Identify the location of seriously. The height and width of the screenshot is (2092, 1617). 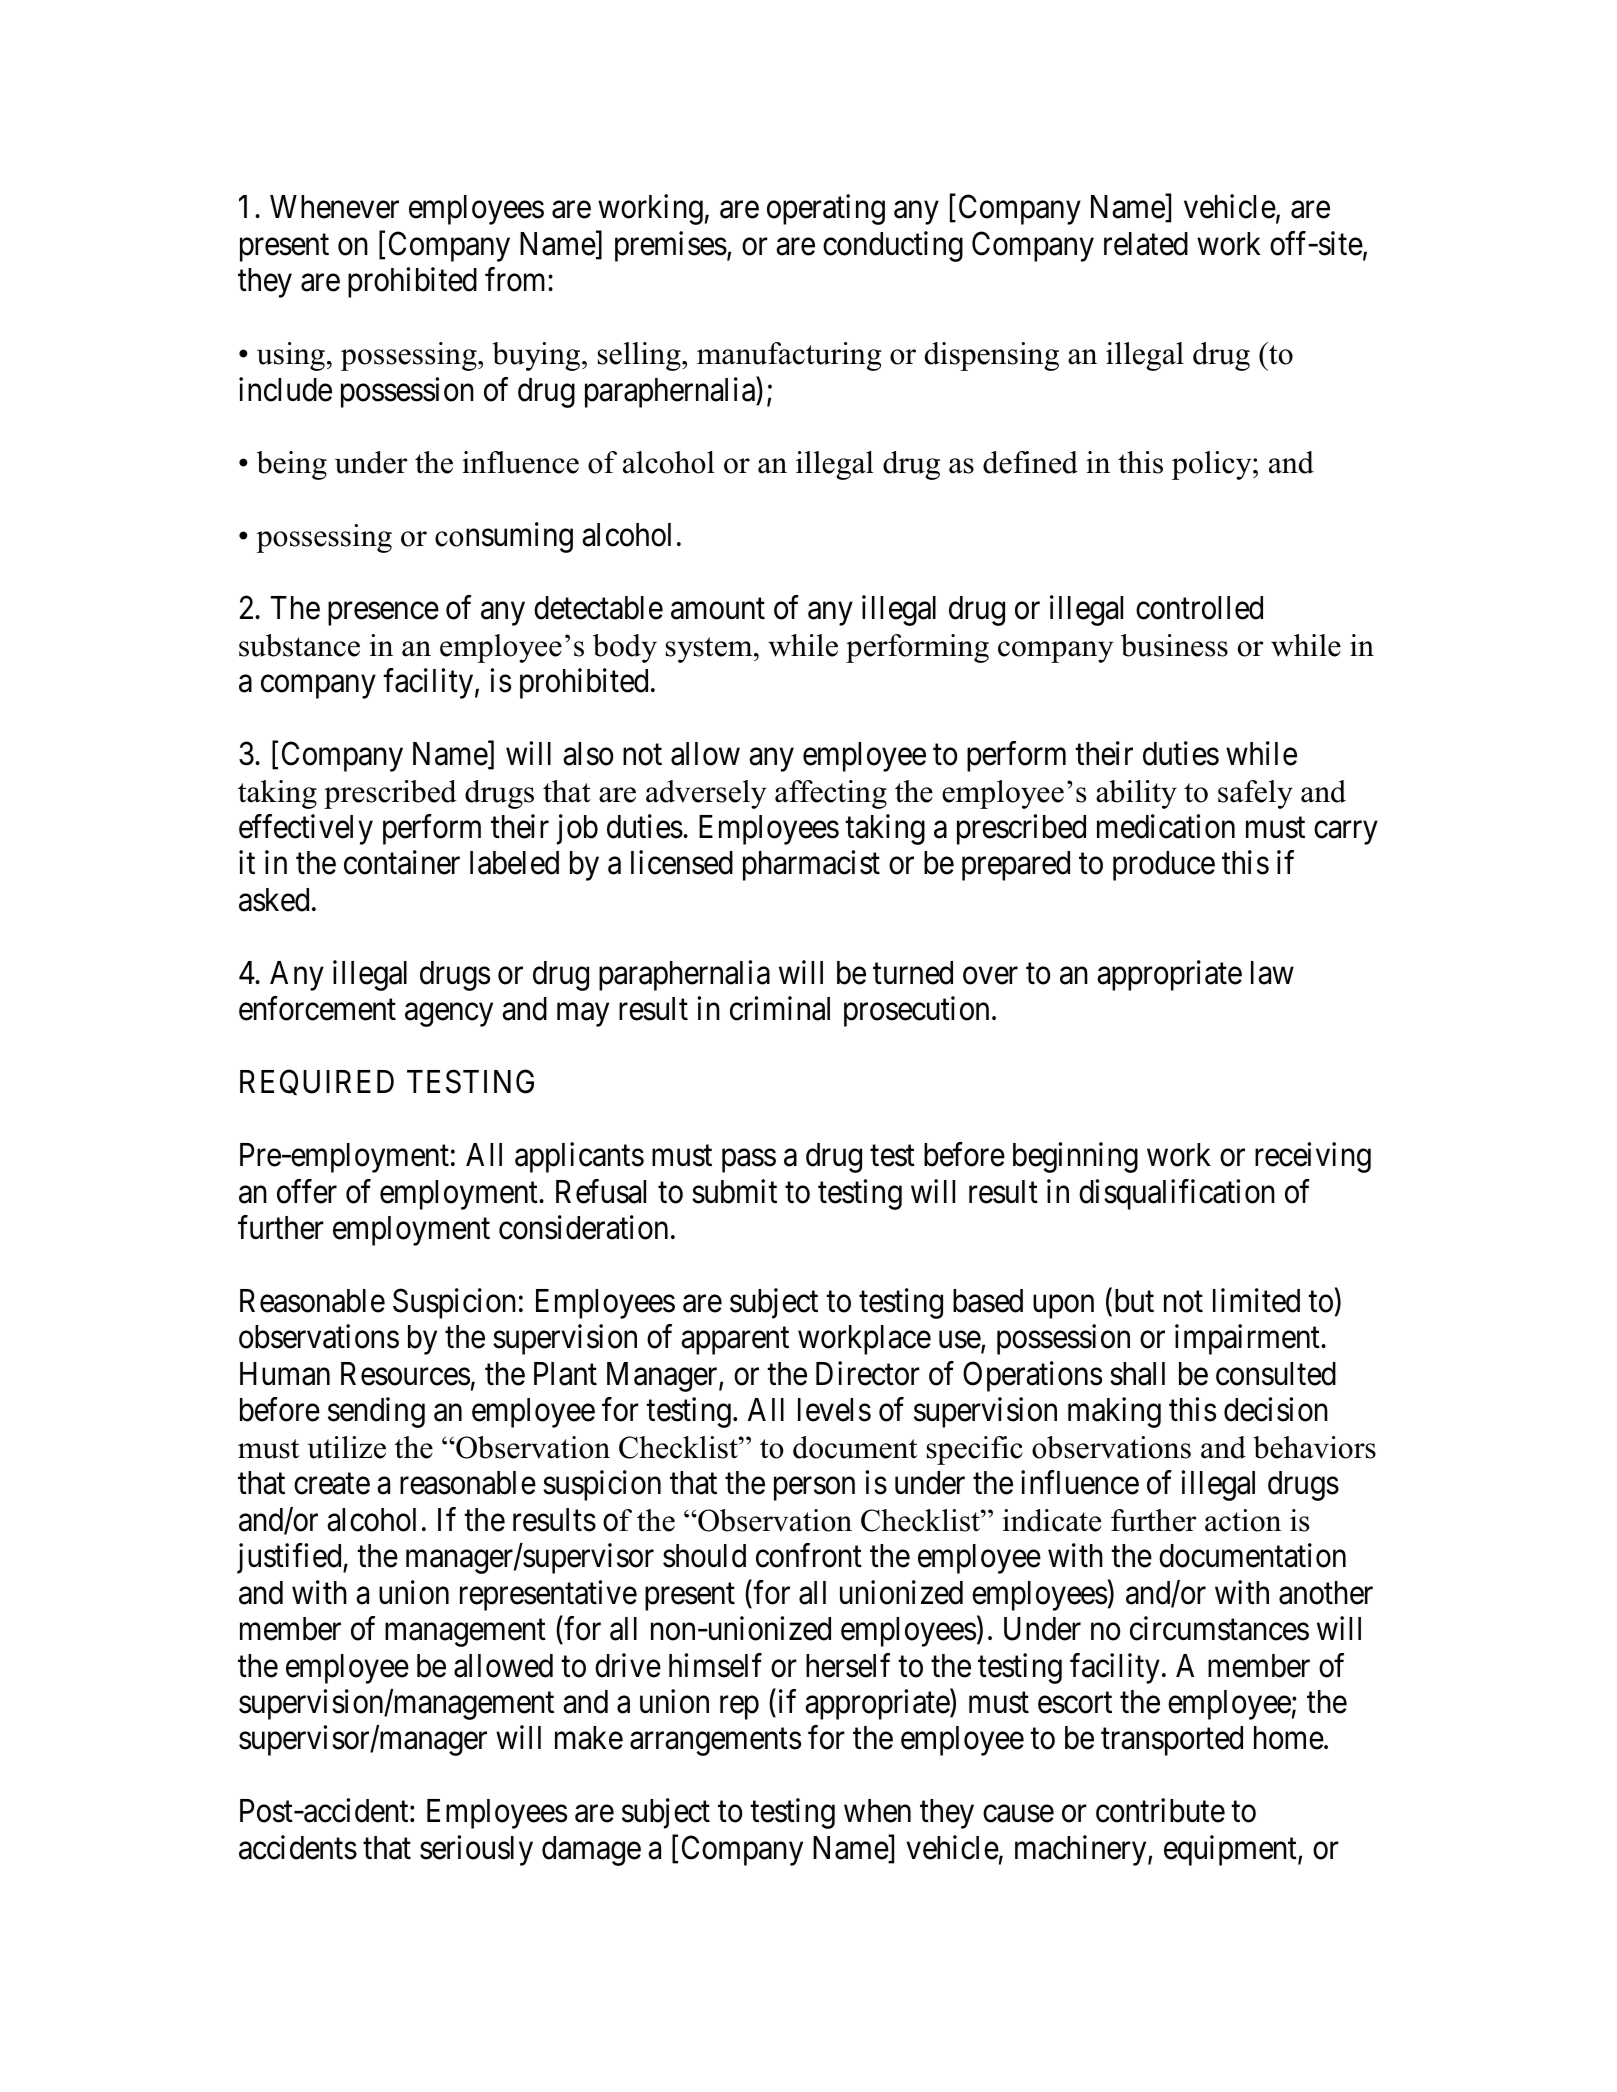
(476, 1850).
